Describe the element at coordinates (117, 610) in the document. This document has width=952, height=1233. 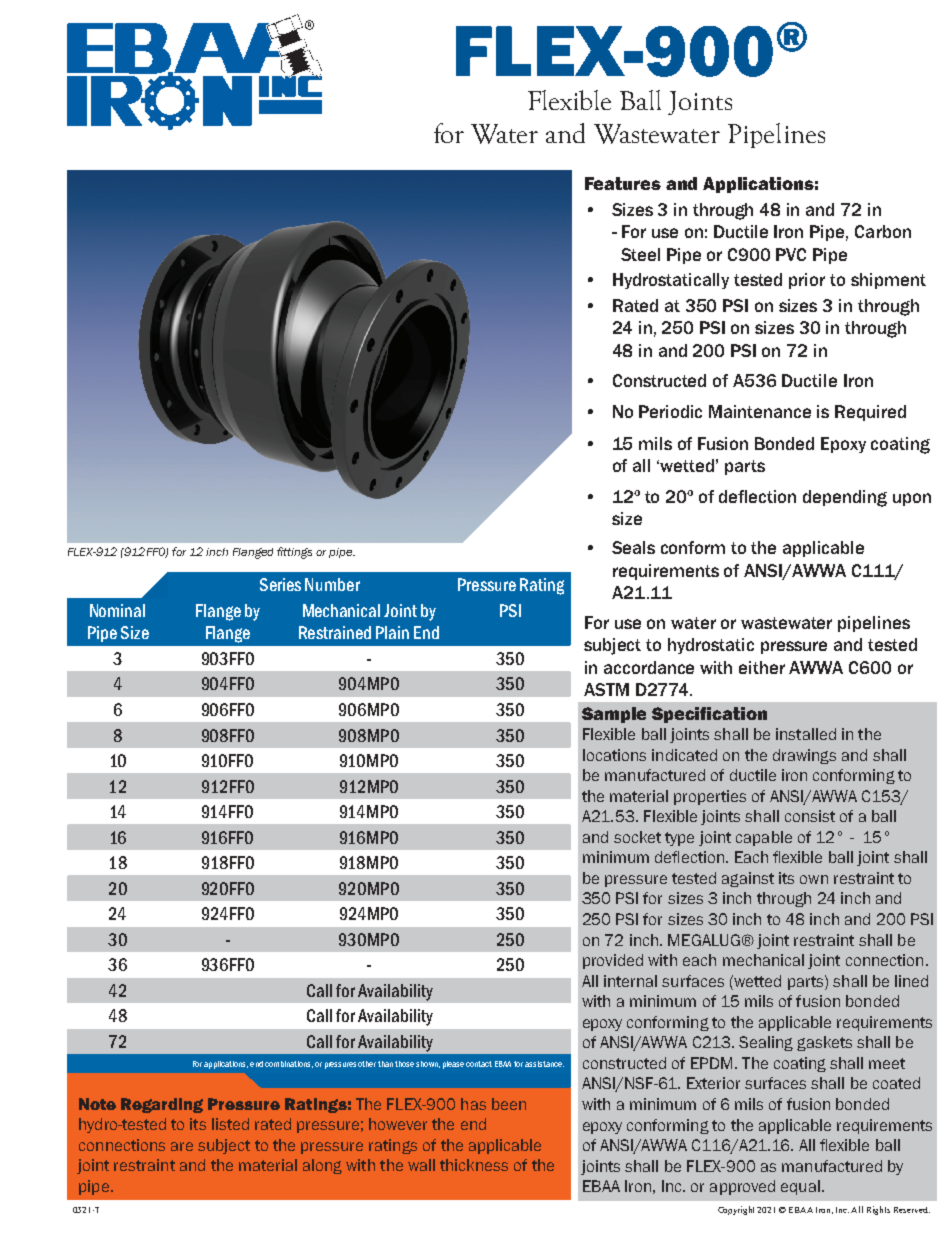
I see `Nominal` at that location.
